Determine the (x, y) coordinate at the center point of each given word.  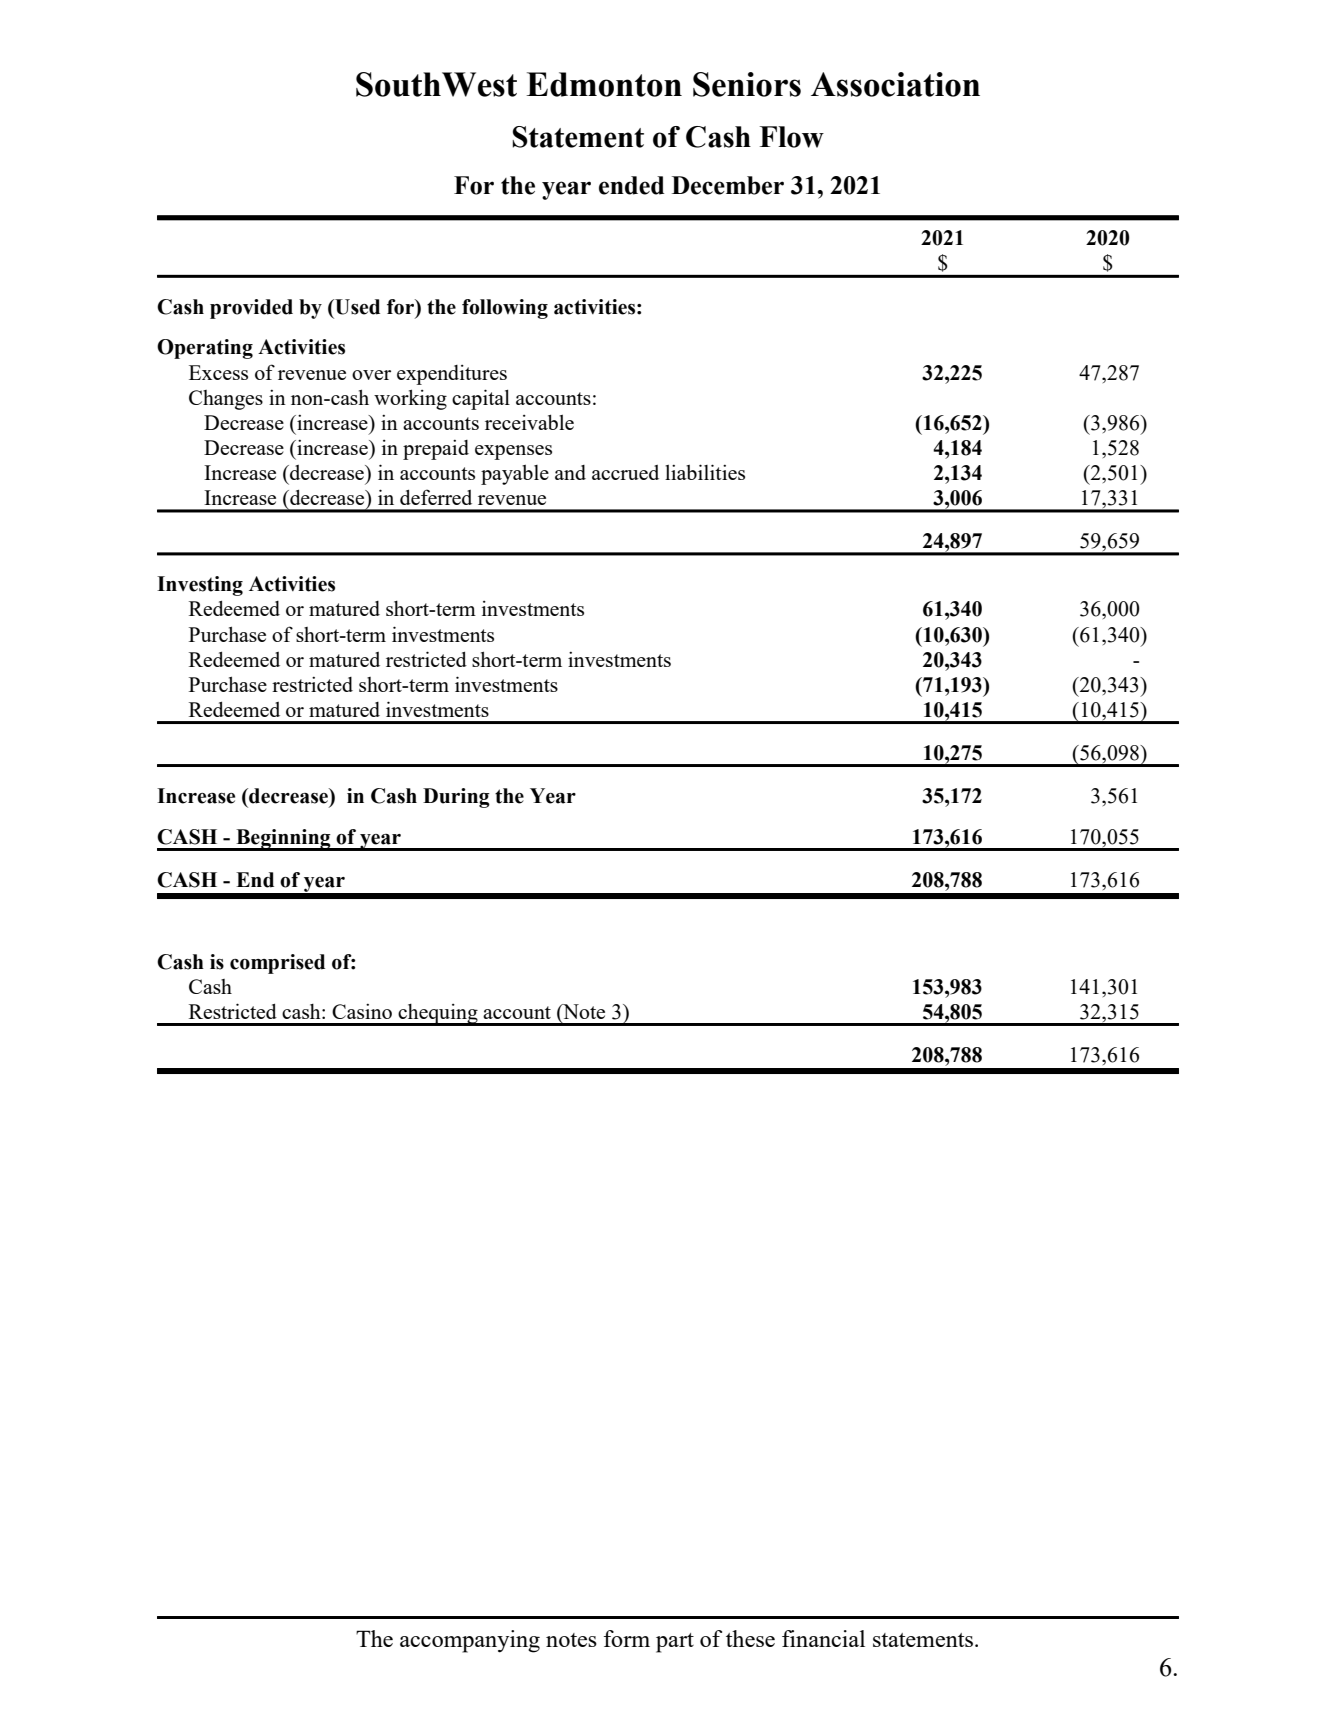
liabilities (705, 472)
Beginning (283, 840)
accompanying (470, 1641)
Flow (792, 137)
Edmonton (604, 84)
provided (251, 309)
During (456, 798)
